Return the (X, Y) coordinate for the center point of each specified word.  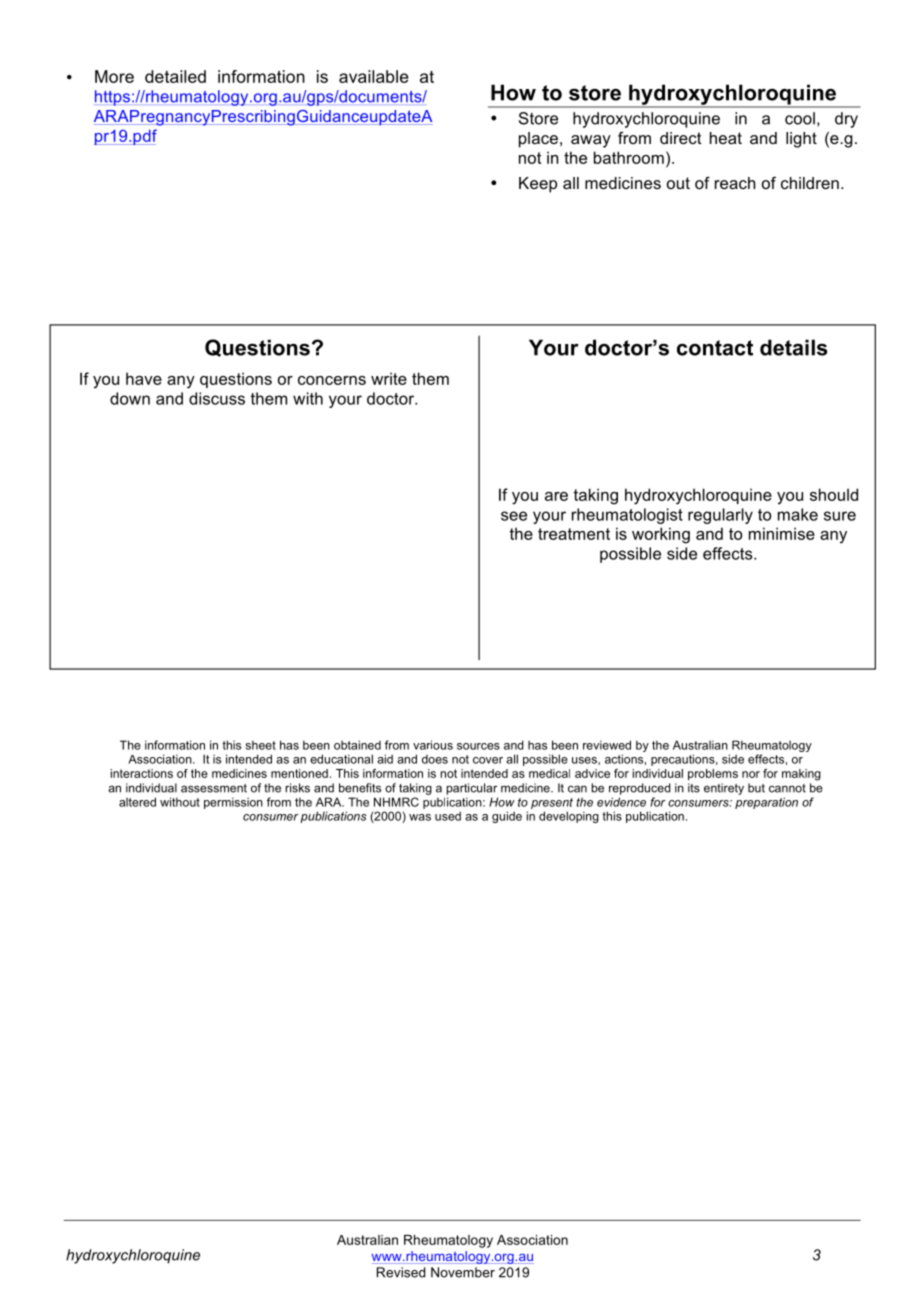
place (538, 140)
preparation (766, 803)
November (463, 1272)
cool (800, 118)
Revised (401, 1272)
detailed (175, 76)
